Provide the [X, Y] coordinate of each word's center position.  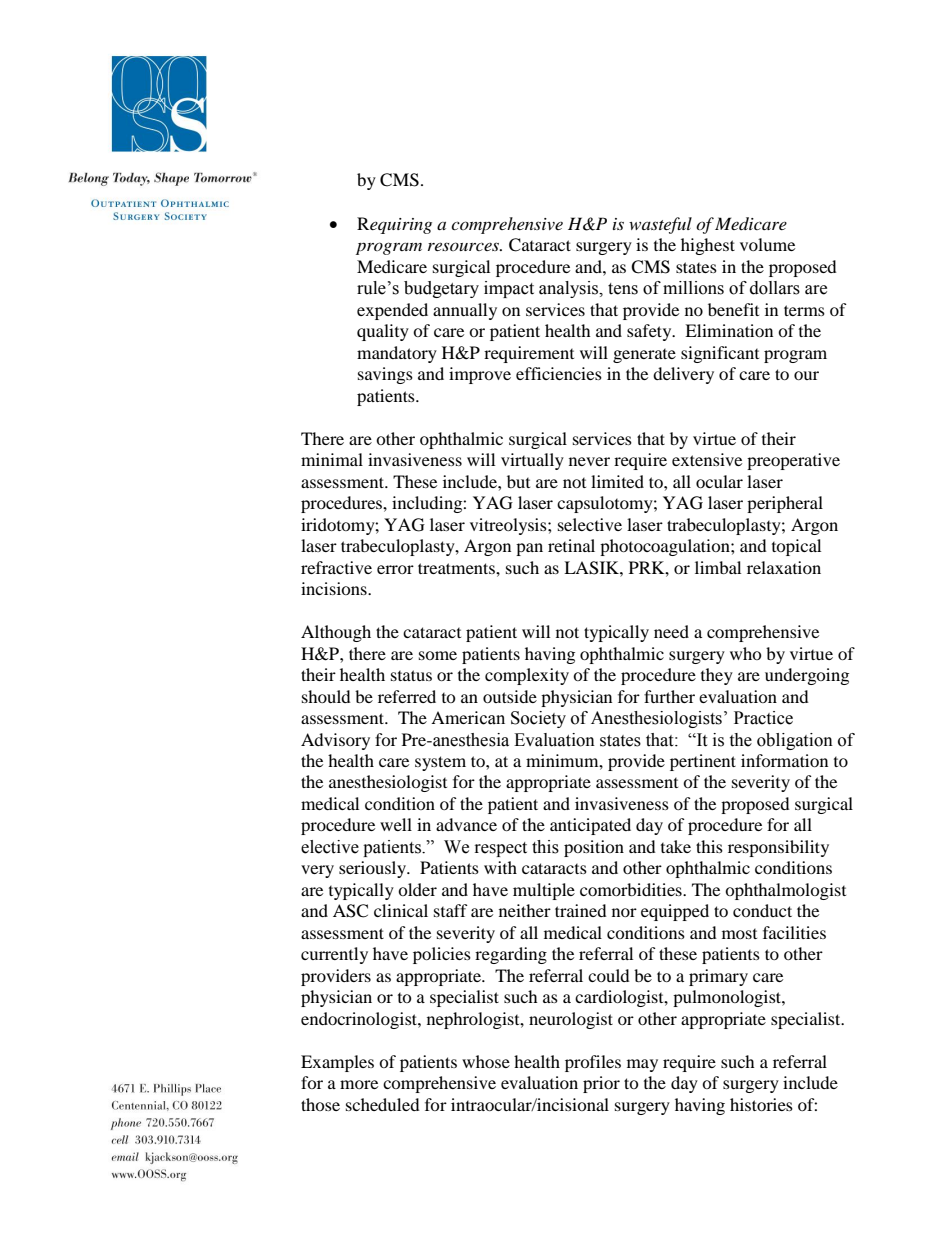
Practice [763, 718]
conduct [762, 910]
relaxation [784, 567]
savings [385, 375]
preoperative [793, 461]
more [359, 1084]
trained [581, 910]
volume [767, 244]
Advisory [335, 741]
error [395, 569]
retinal [571, 545]
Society [538, 719]
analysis [570, 289]
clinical [401, 910]
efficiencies [559, 373]
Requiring [394, 225]
